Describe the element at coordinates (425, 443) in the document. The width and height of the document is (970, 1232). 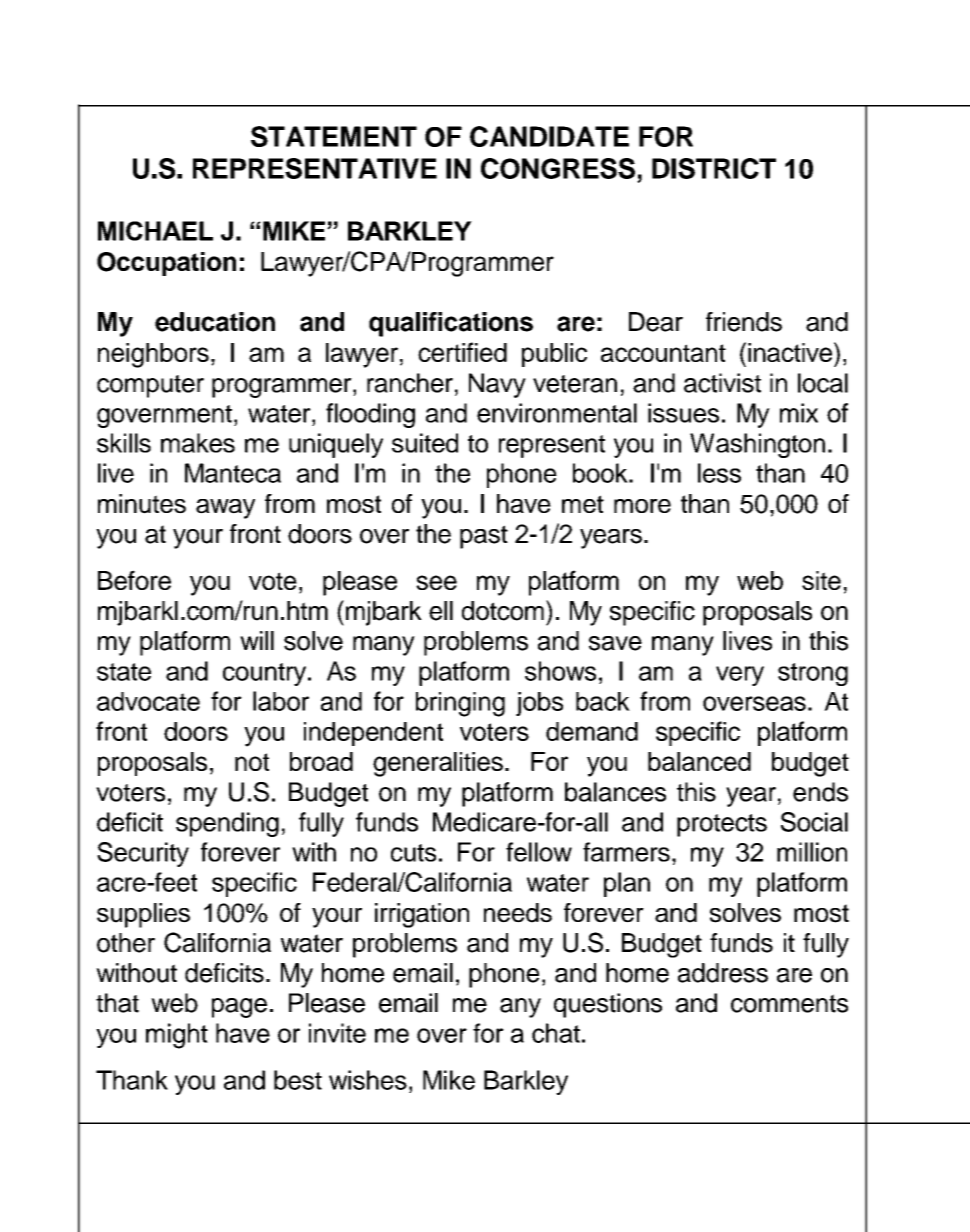
I see `suited` at that location.
